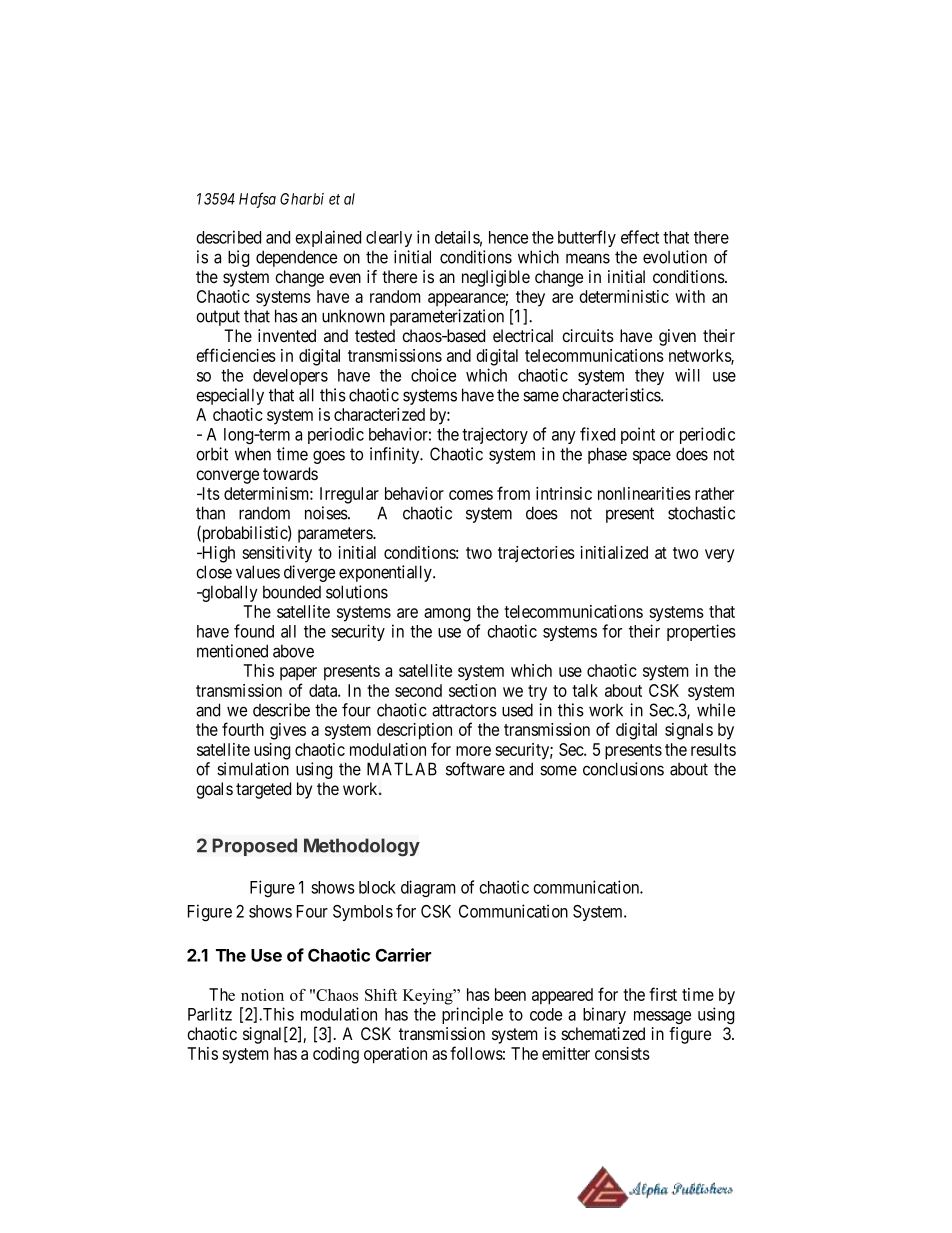  What do you see at coordinates (257, 200) in the screenshot?
I see `Hafsa` at bounding box center [257, 200].
